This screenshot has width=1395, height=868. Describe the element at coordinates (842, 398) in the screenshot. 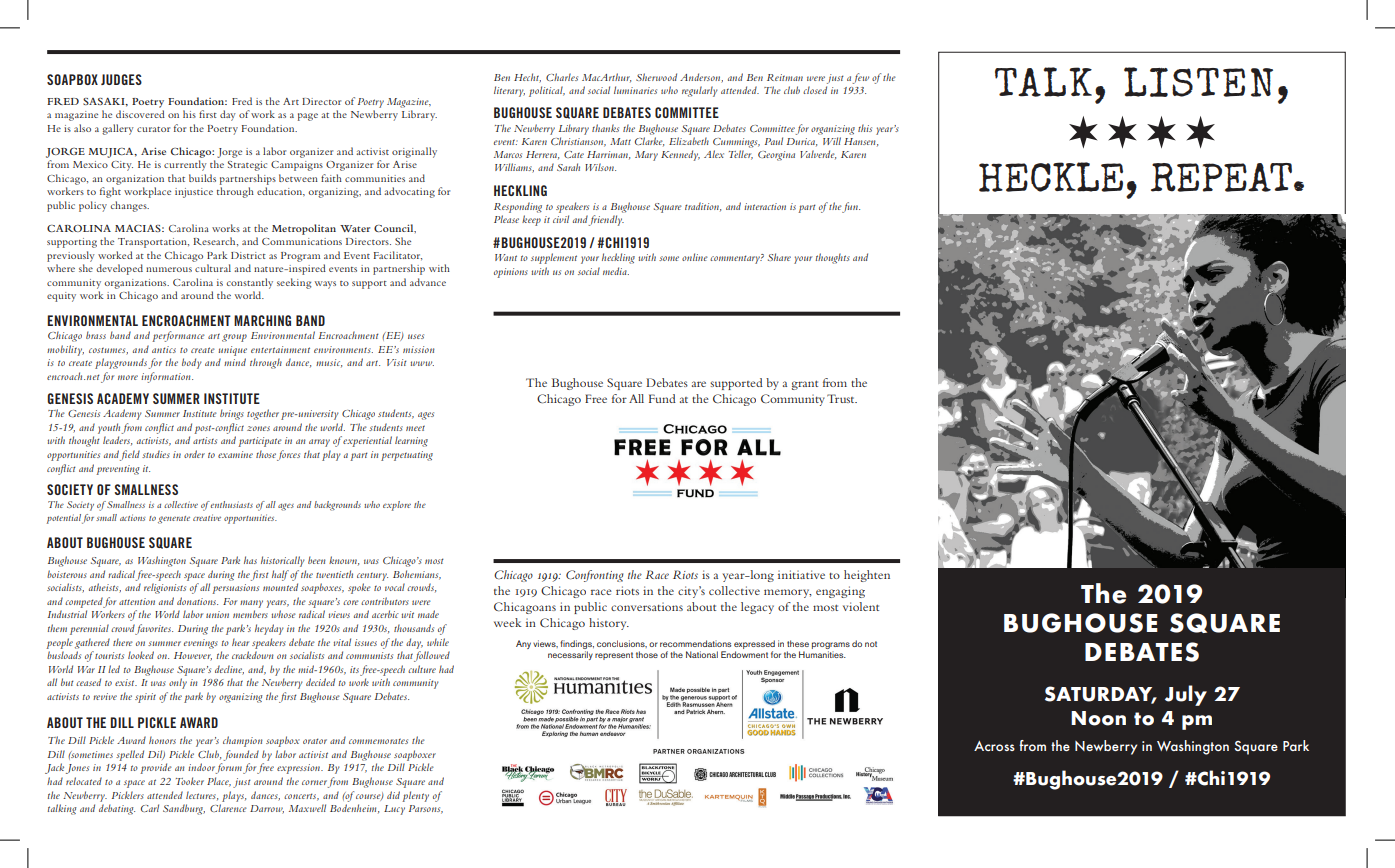

I see `Trust` at that location.
